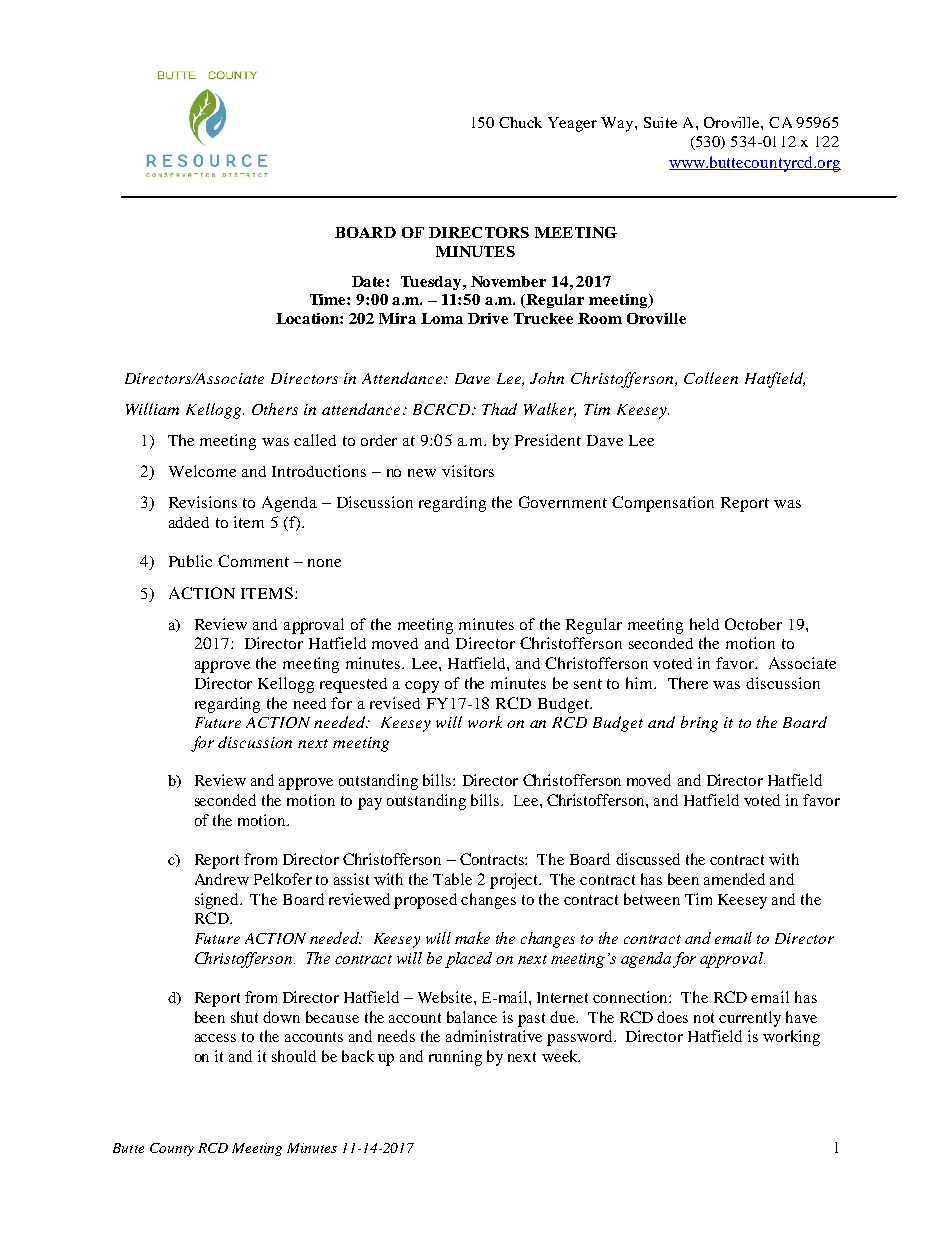 This page has width=952, height=1233. What do you see at coordinates (660, 122) in the page?
I see `Suite` at bounding box center [660, 122].
